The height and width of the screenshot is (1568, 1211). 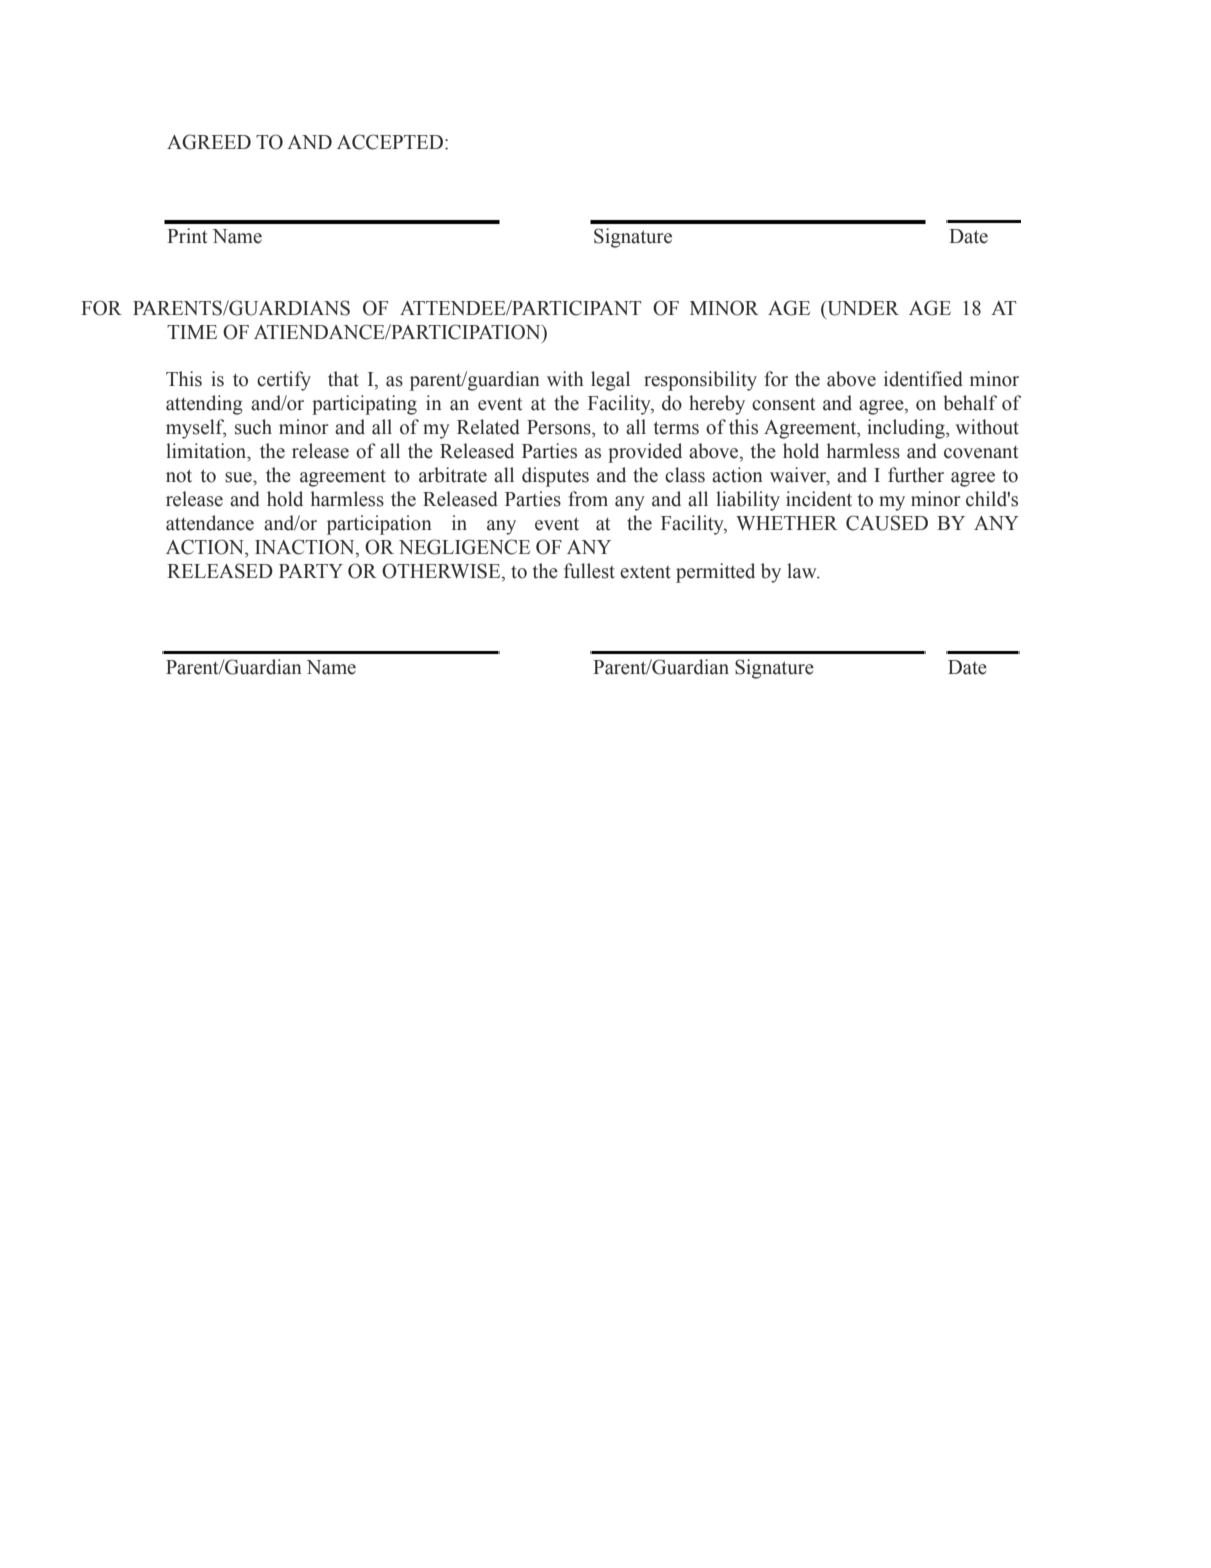 I want to click on Persons, so click(x=560, y=427).
